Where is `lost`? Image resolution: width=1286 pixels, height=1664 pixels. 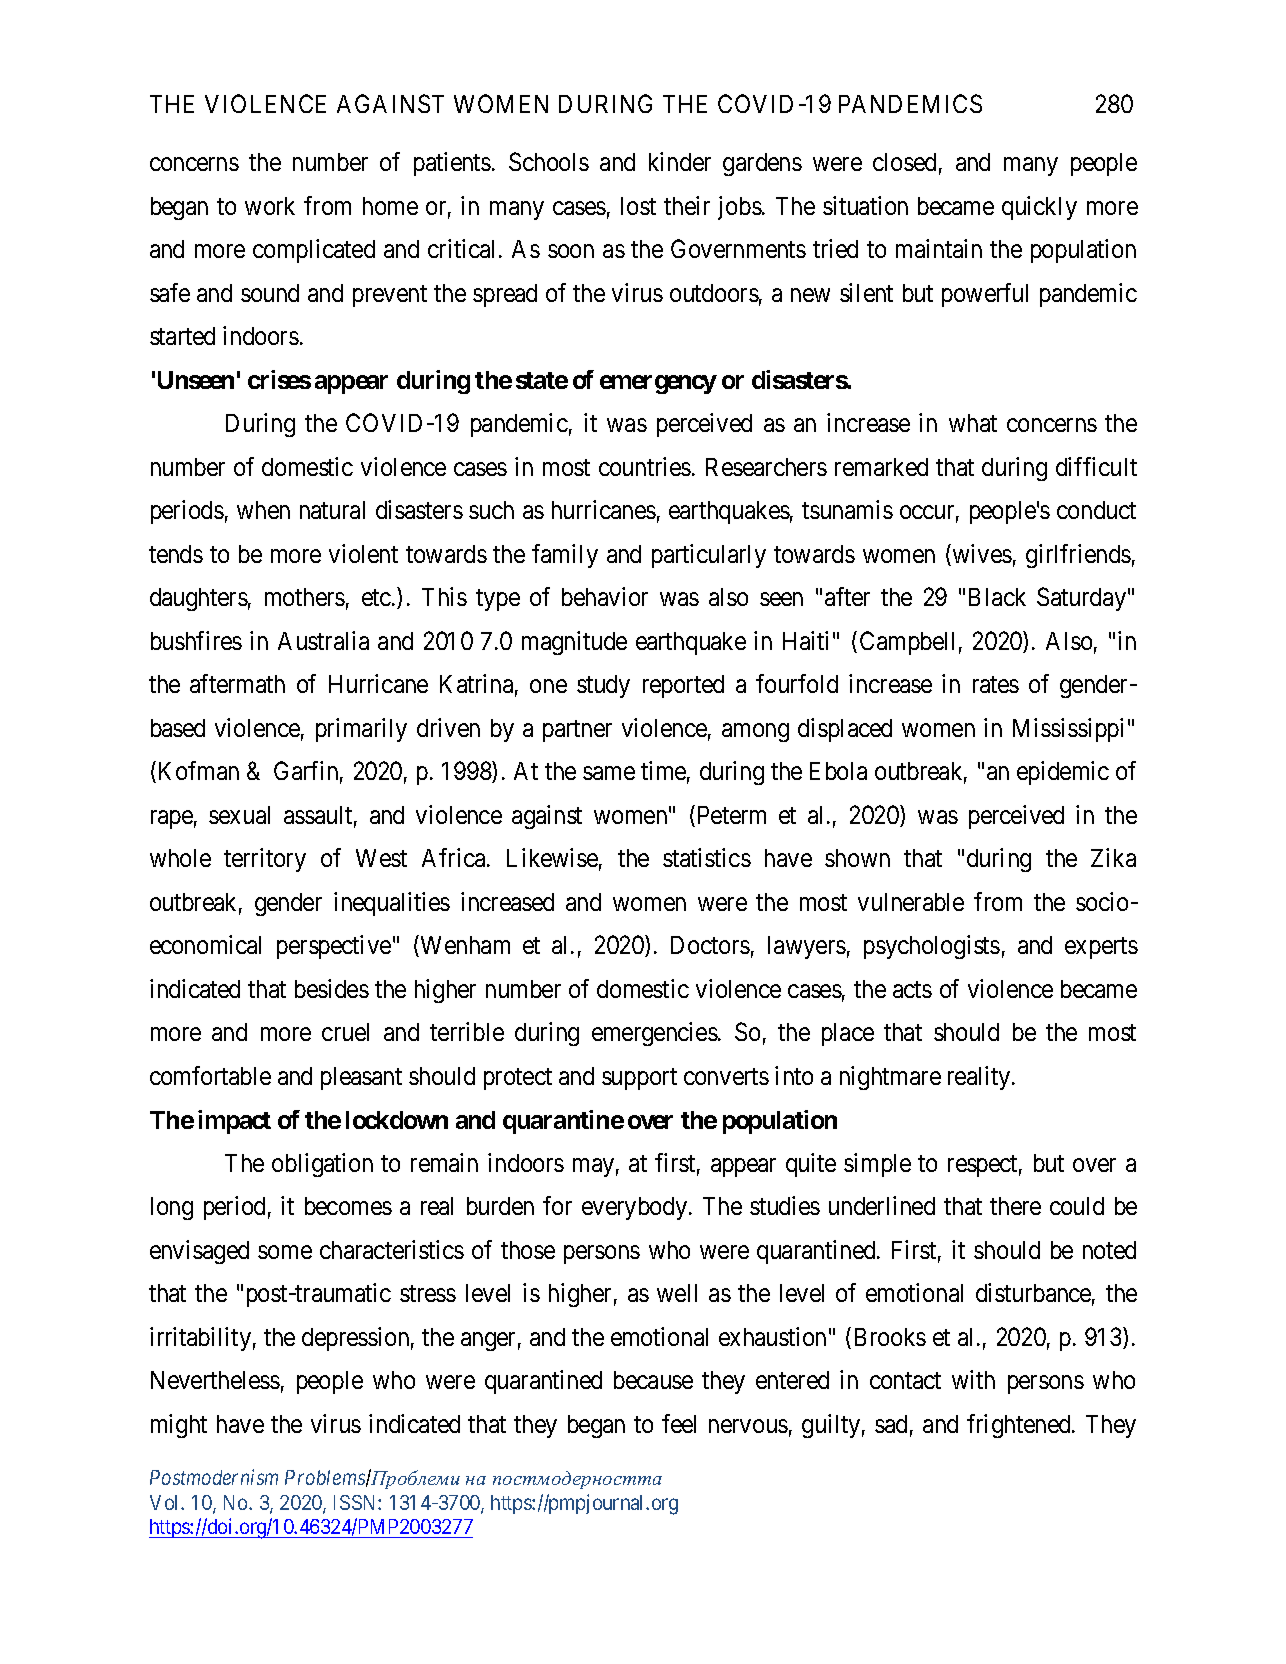
lost is located at coordinates (638, 206).
